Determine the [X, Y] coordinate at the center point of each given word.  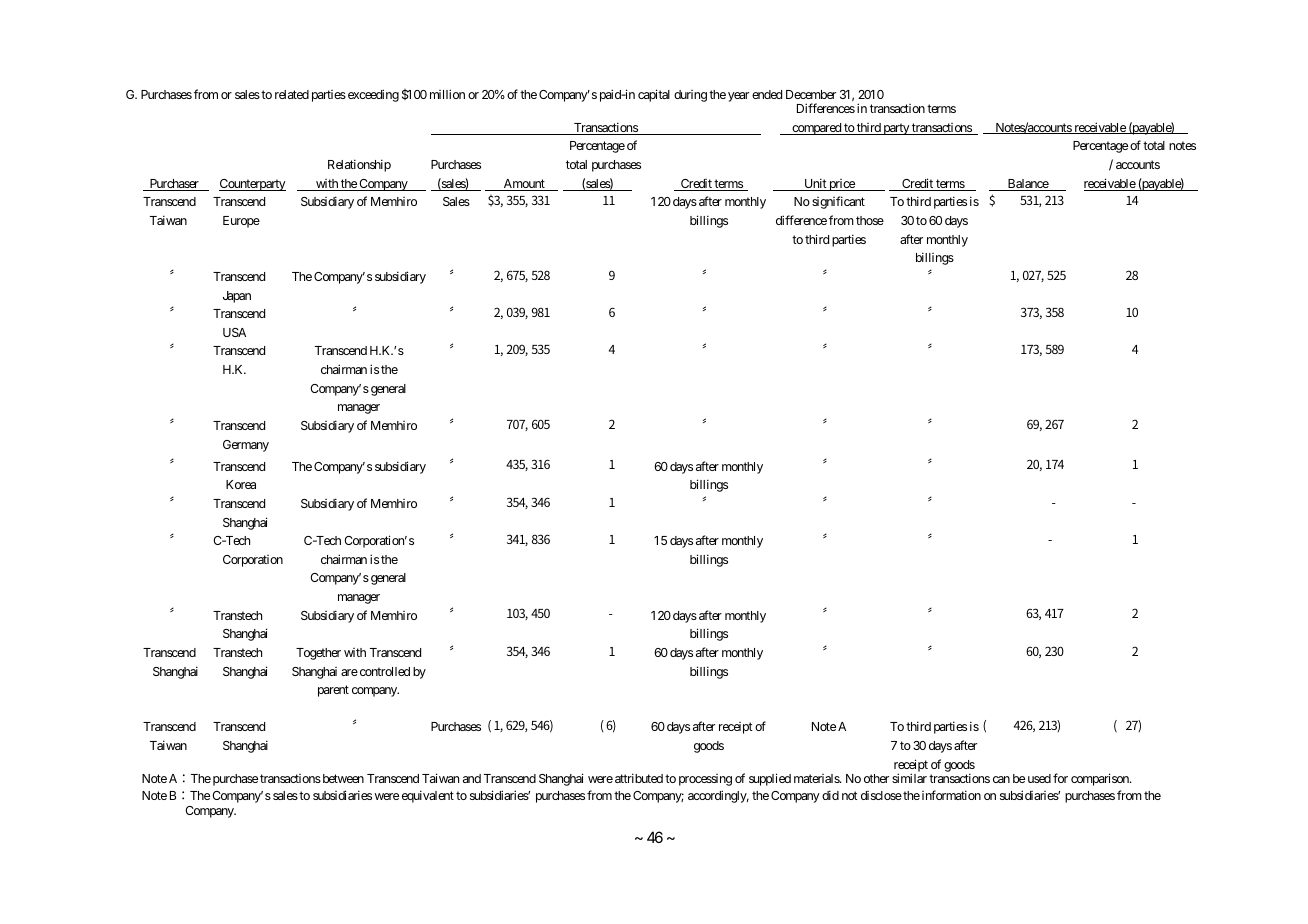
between [342, 778]
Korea [241, 484]
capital [654, 95]
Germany [246, 446]
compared [816, 129]
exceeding [372, 95]
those [870, 220]
